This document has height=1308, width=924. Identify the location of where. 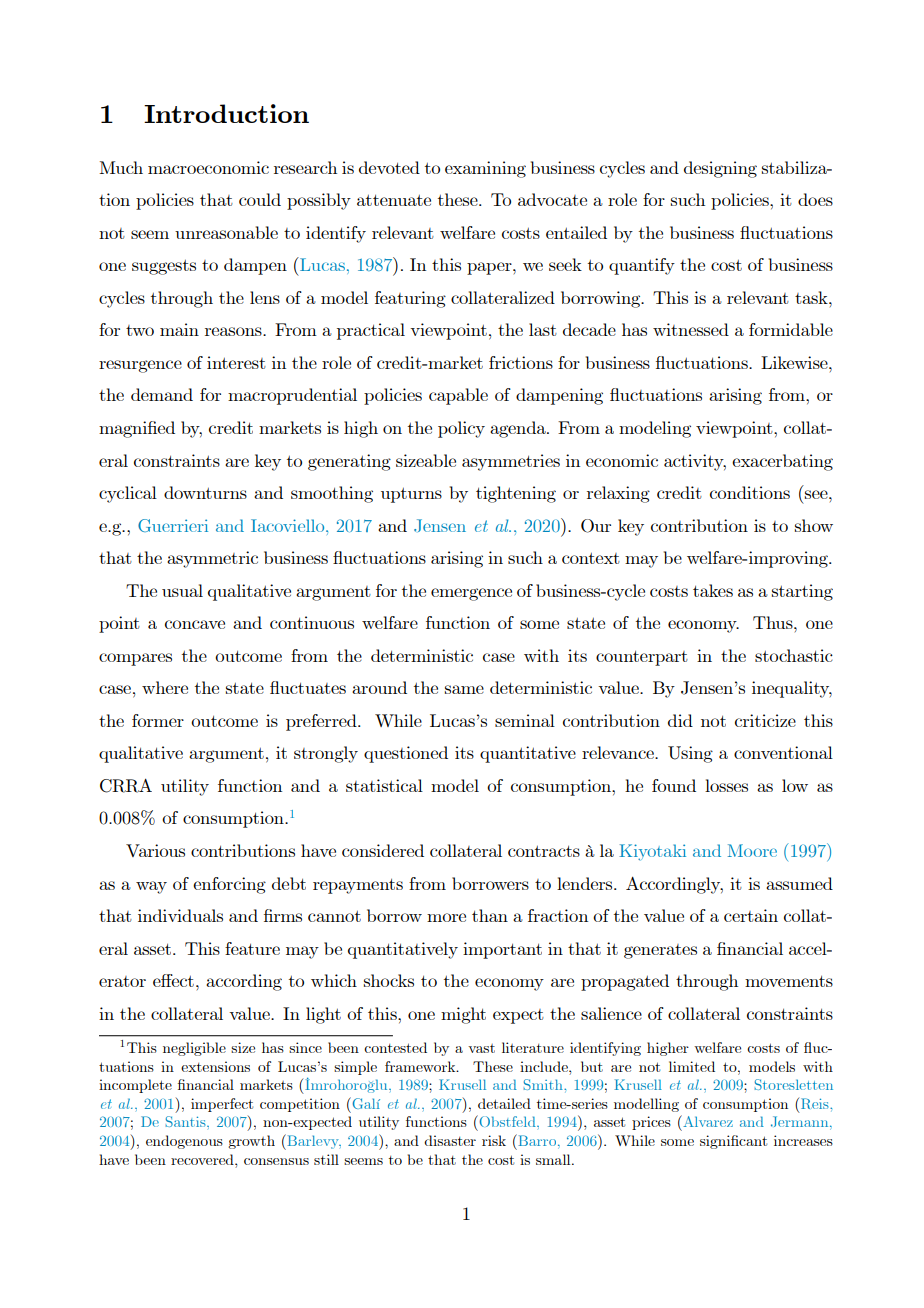
(165, 687).
